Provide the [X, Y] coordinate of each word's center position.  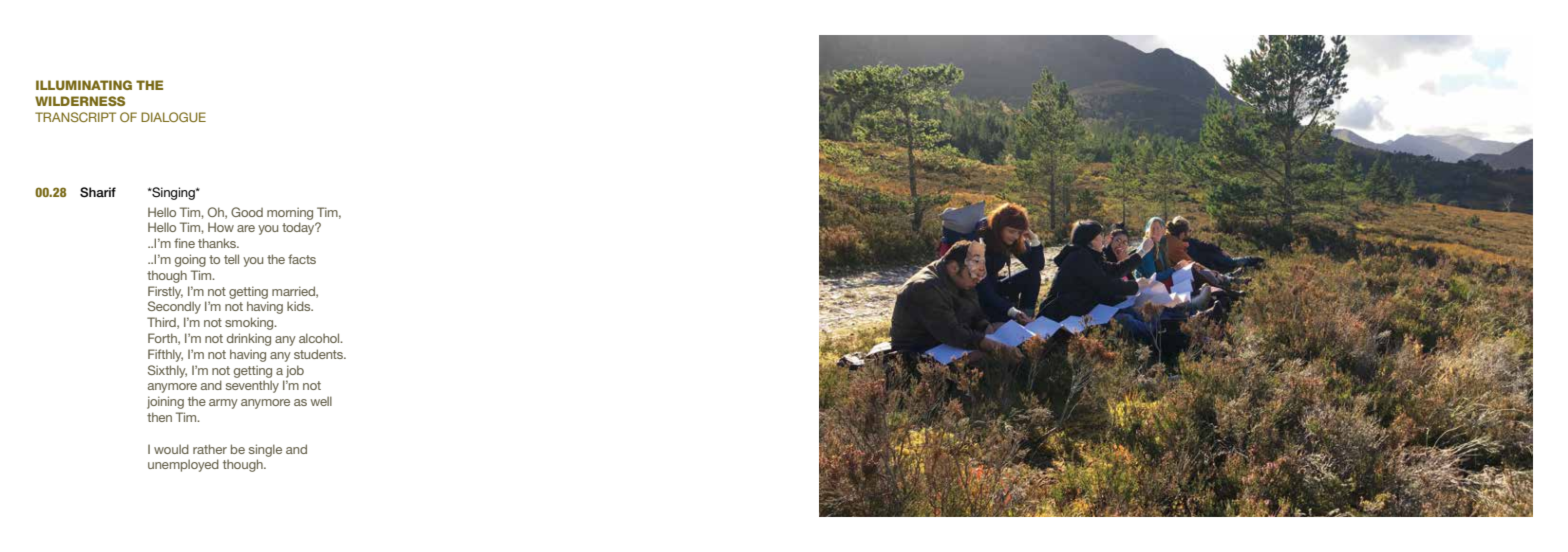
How [221, 227]
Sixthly [167, 371]
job [295, 371]
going [190, 260]
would [171, 449]
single [265, 450]
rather [210, 449]
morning [290, 213]
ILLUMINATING [84, 85]
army [223, 404]
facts [302, 259]
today [299, 228]
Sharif [98, 192]
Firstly [165, 292]
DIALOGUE [173, 117]
